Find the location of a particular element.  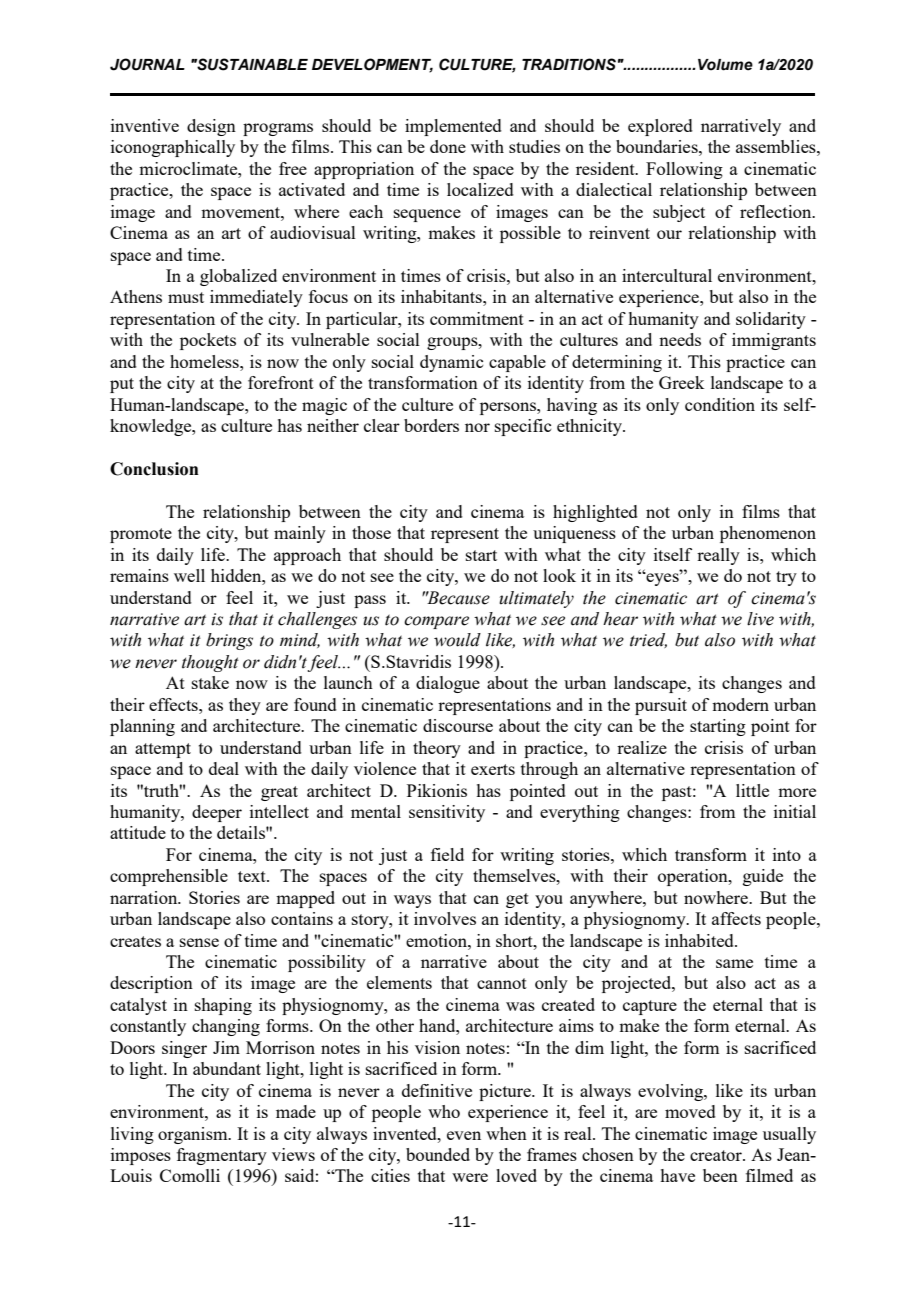

brings is located at coordinates (229, 641).
